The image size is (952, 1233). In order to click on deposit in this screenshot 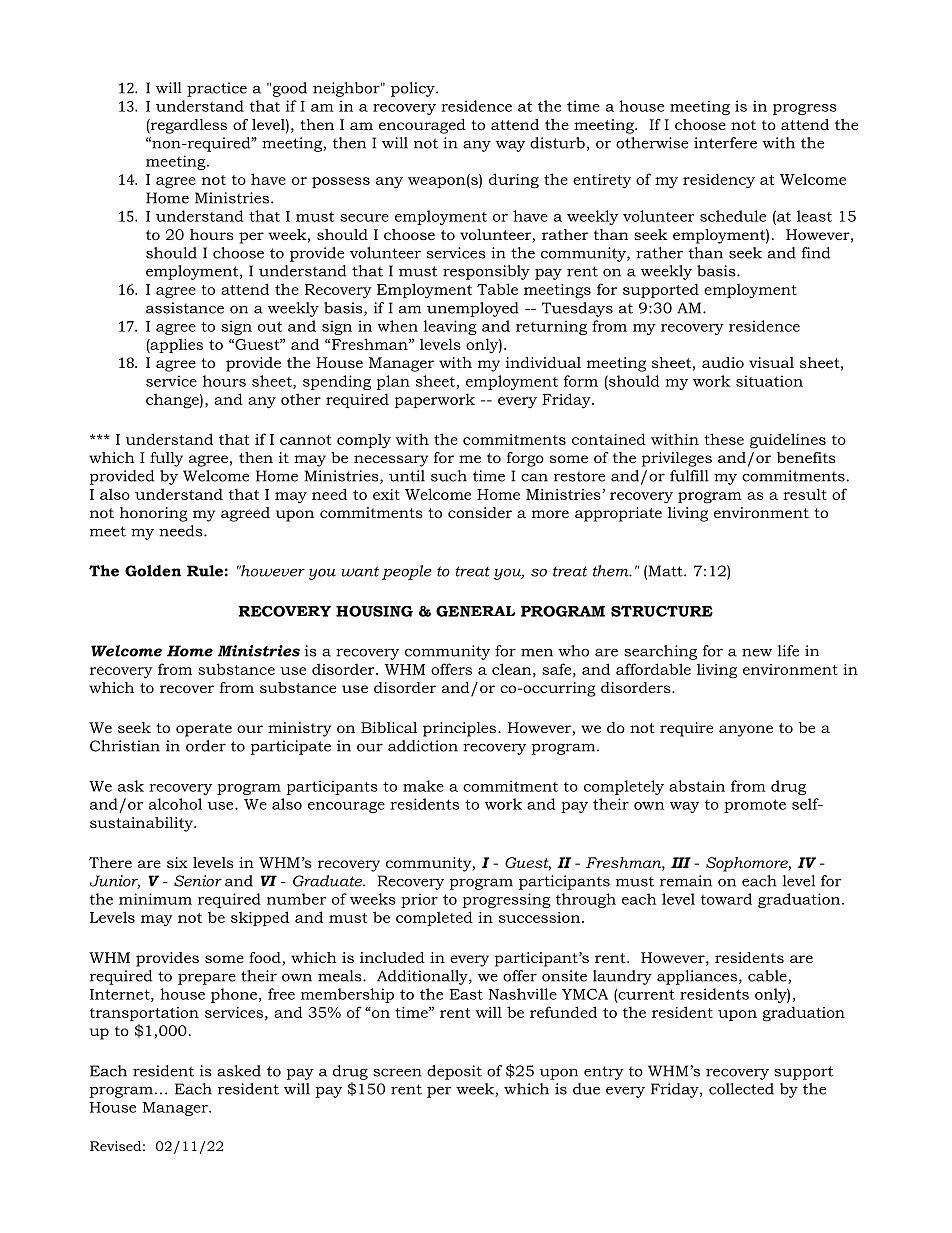, I will do `click(454, 1072)`.
